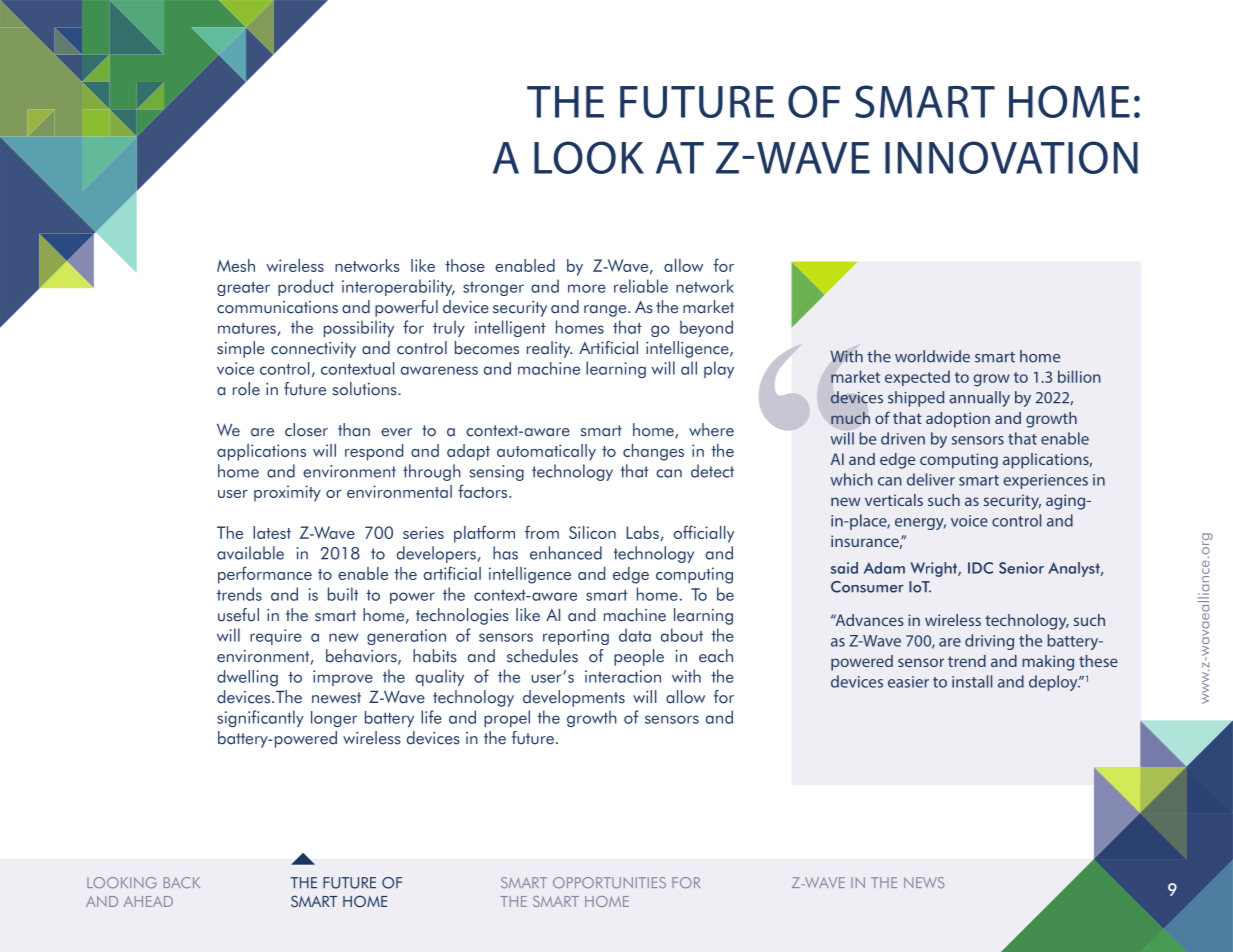  I want to click on BACK, so click(182, 883).
